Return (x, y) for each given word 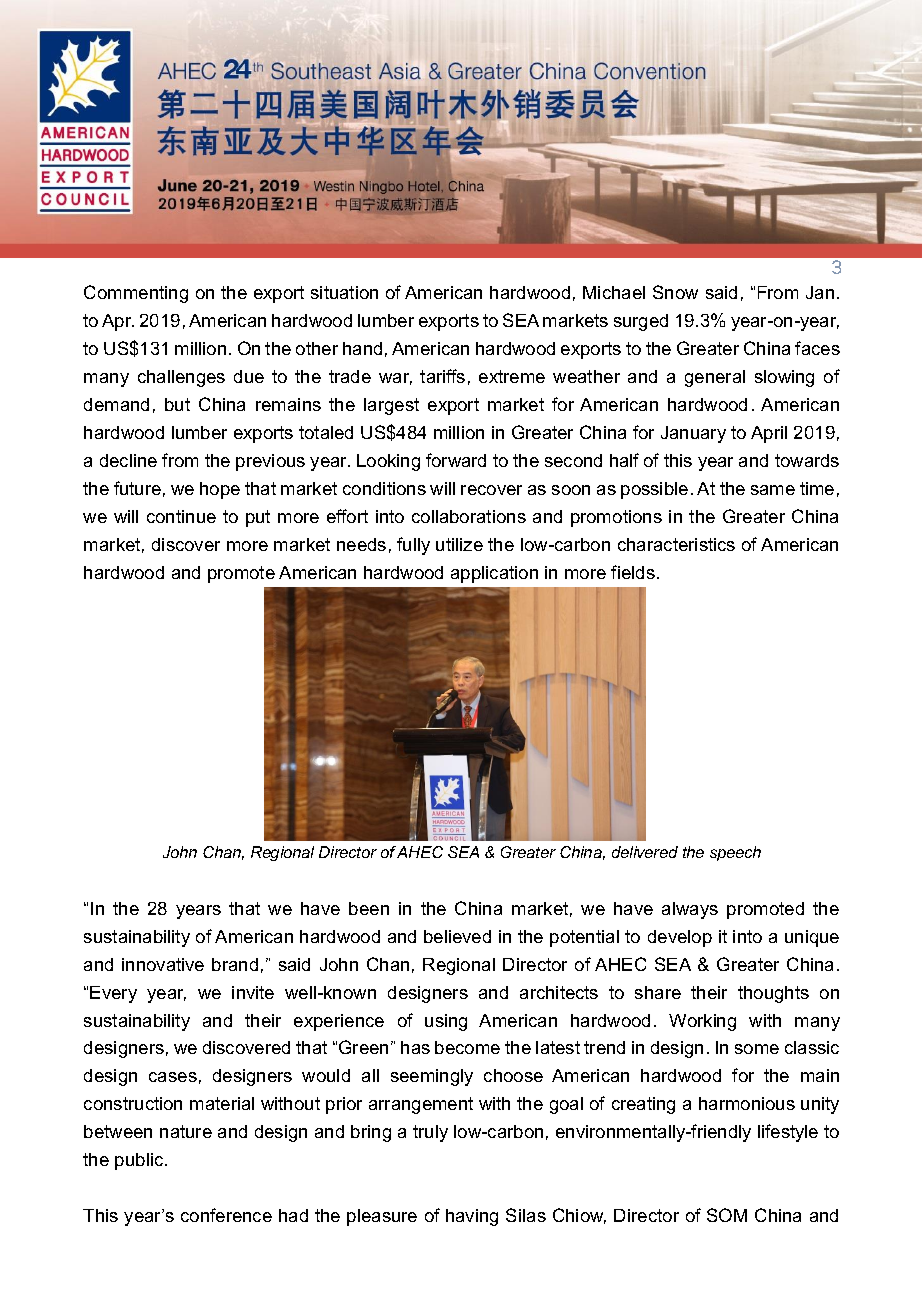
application (494, 574)
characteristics (676, 544)
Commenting (136, 294)
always (690, 910)
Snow (675, 292)
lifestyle (788, 1133)
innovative (163, 964)
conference (226, 1215)
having (472, 1217)
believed (457, 936)
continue (181, 516)
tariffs (442, 376)
